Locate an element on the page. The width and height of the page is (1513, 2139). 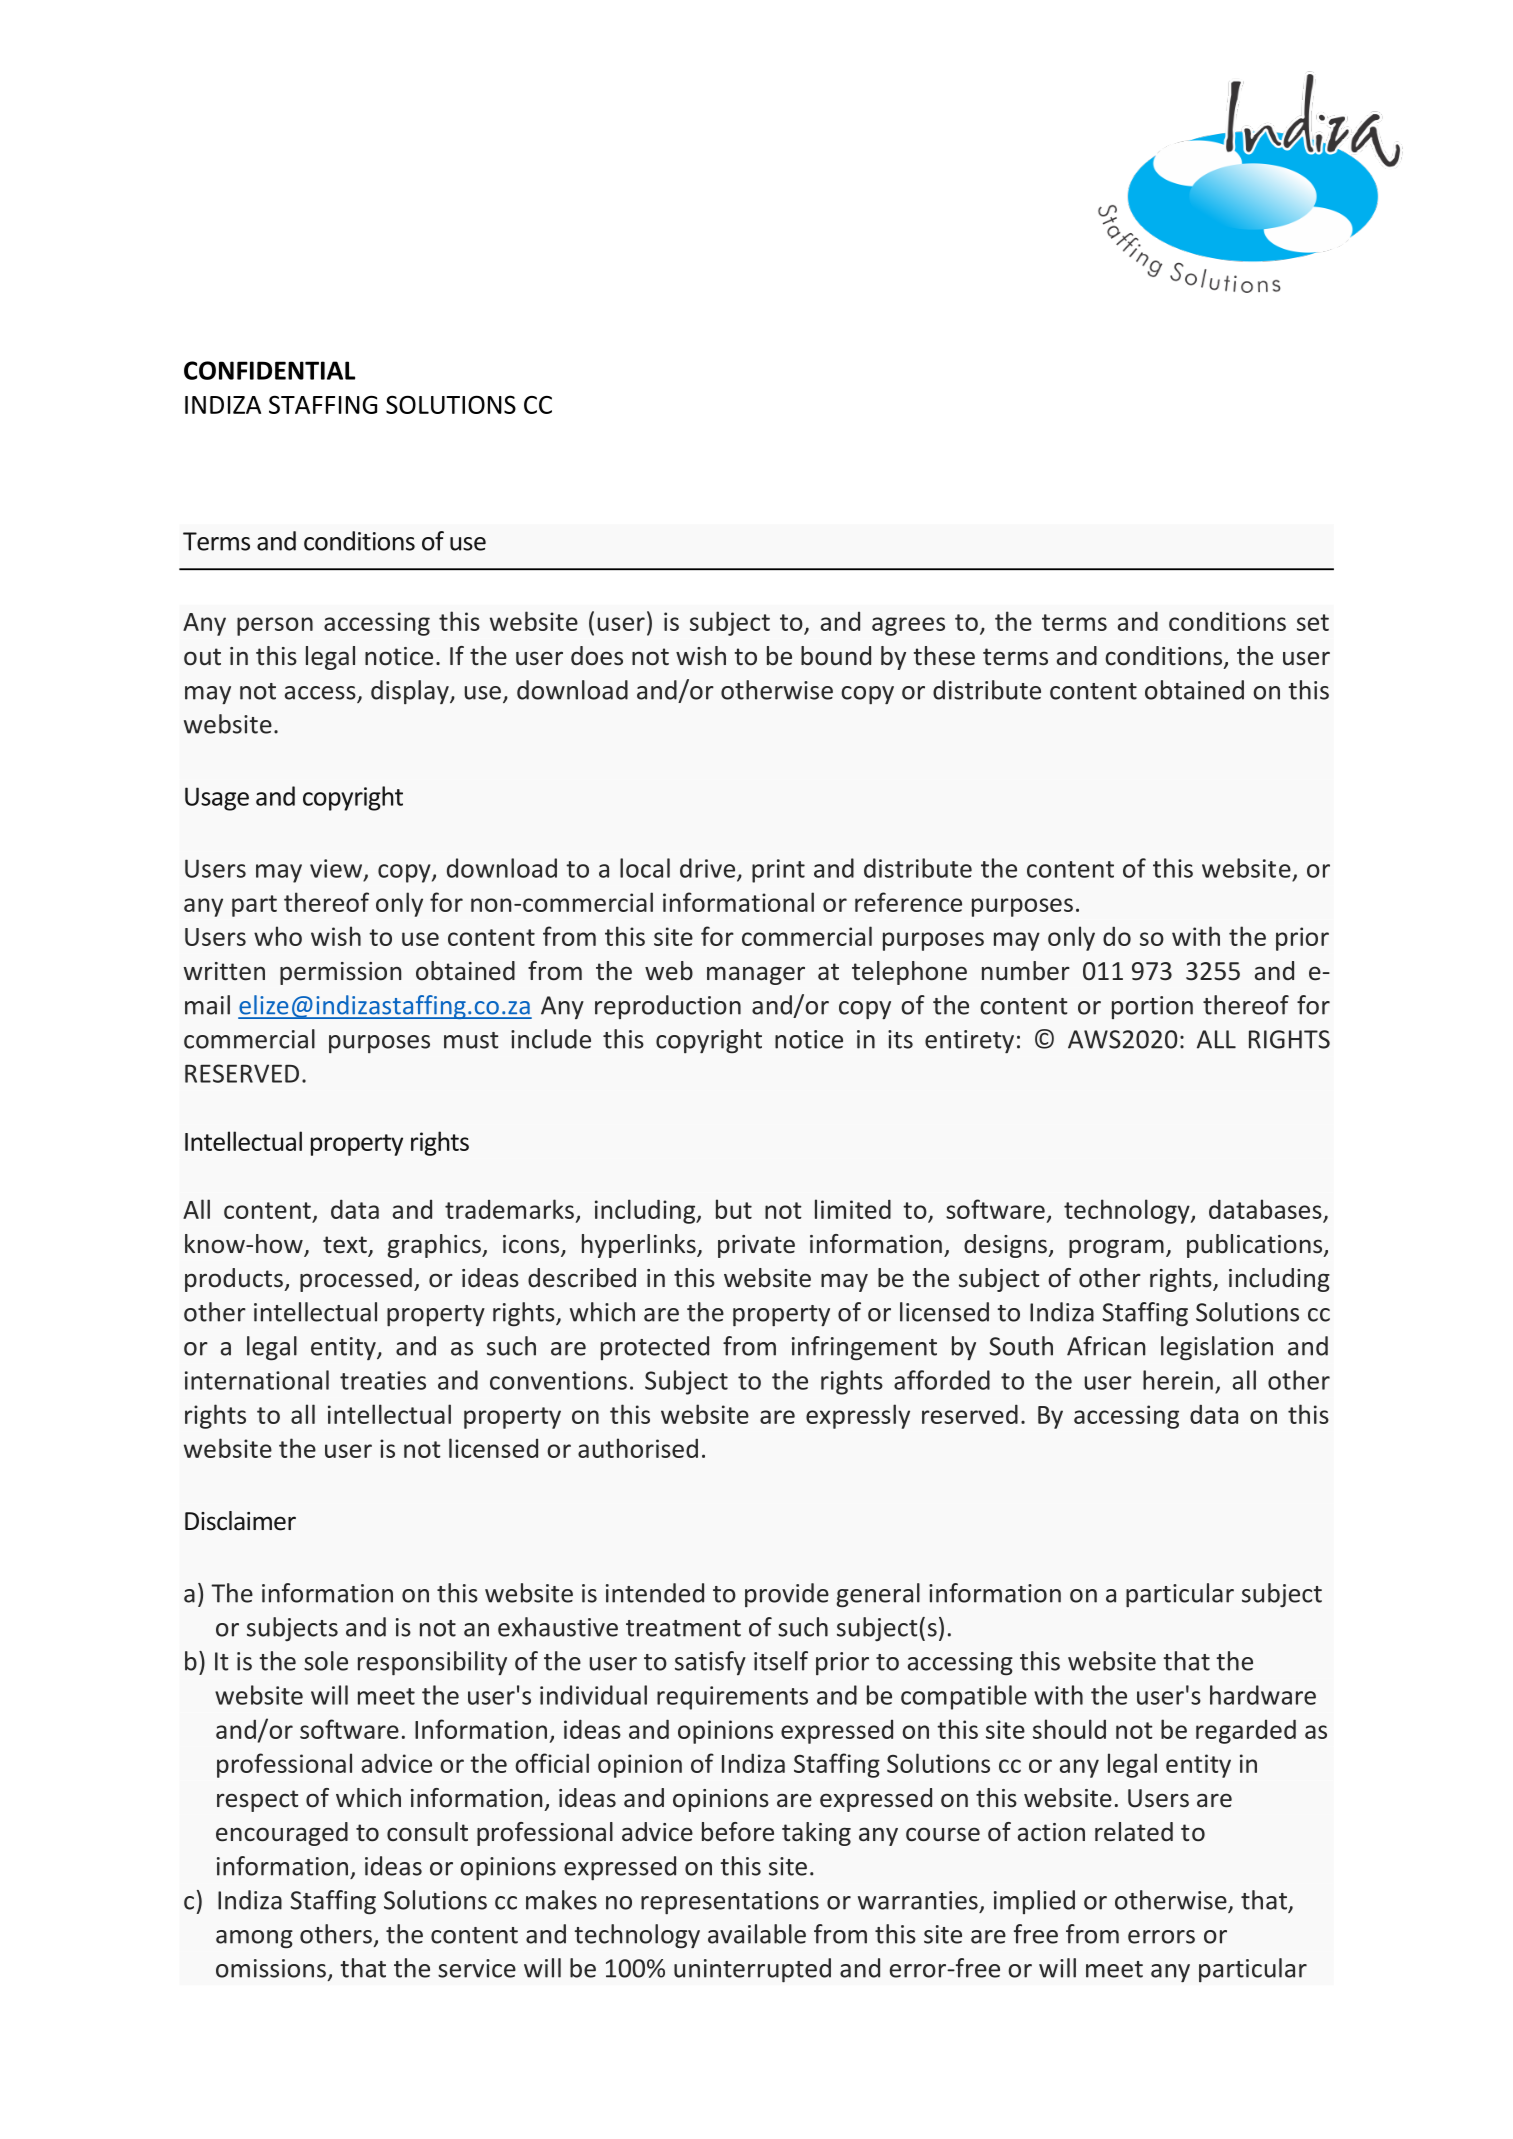
agrees is located at coordinates (908, 626).
